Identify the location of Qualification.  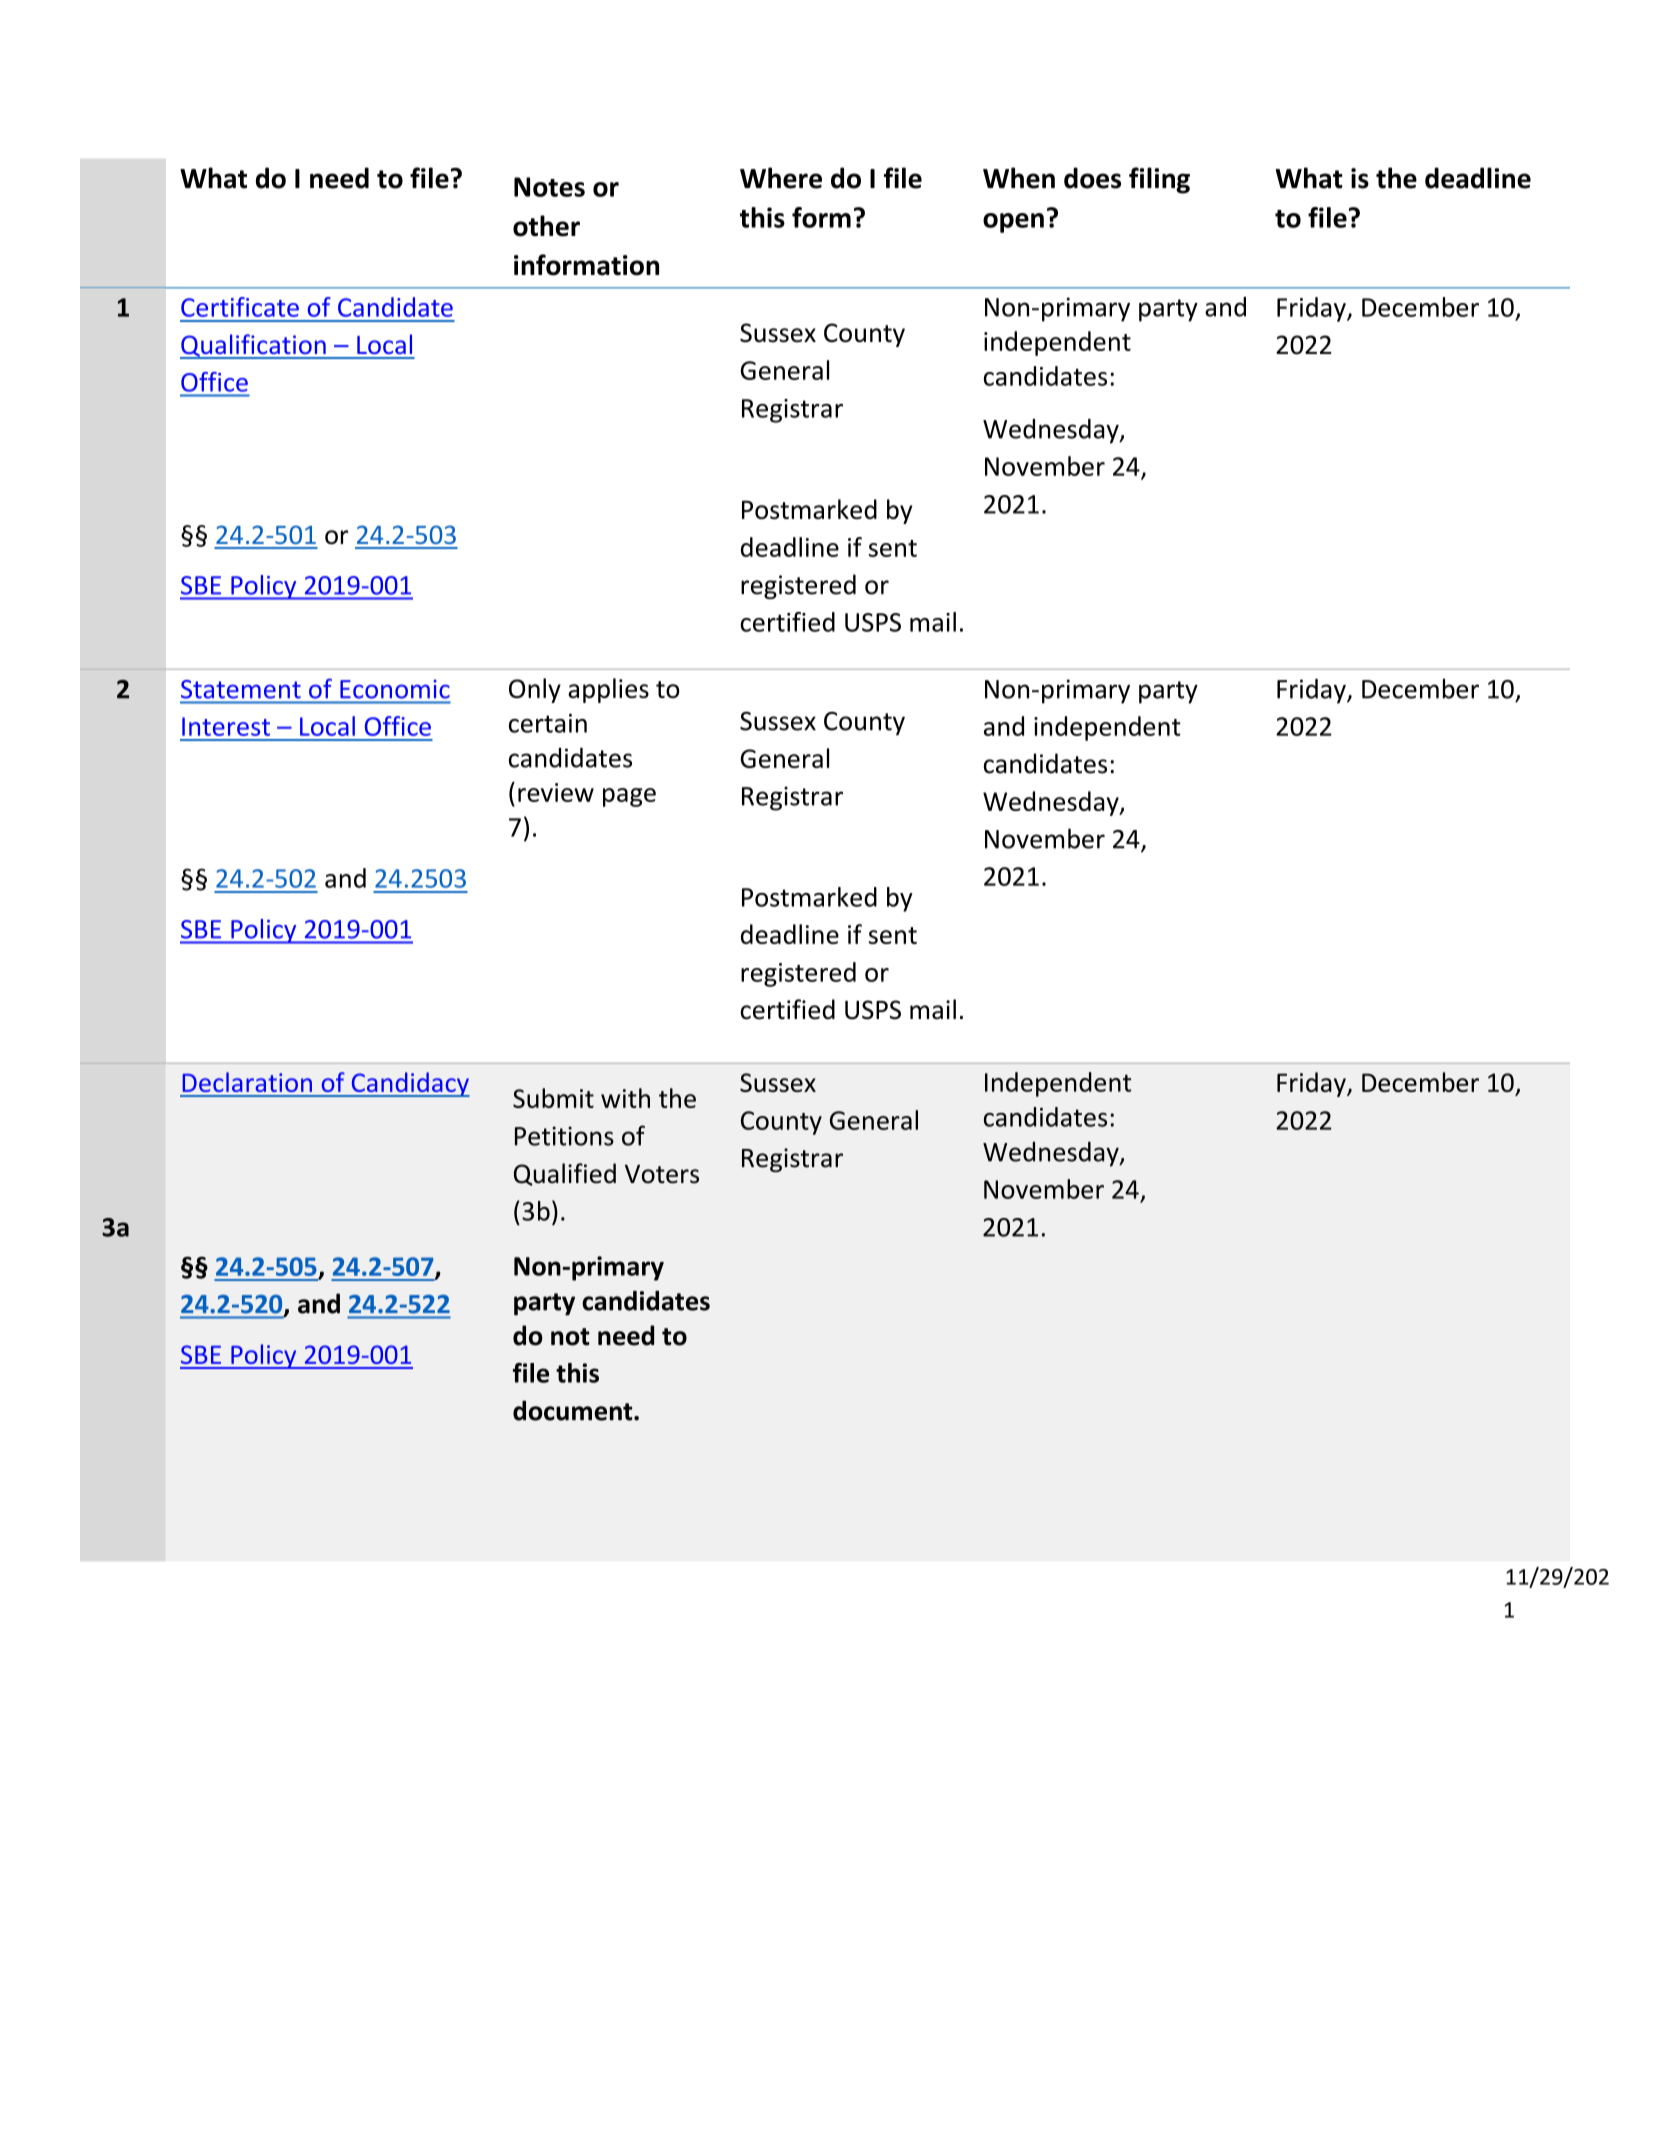
(254, 346).
